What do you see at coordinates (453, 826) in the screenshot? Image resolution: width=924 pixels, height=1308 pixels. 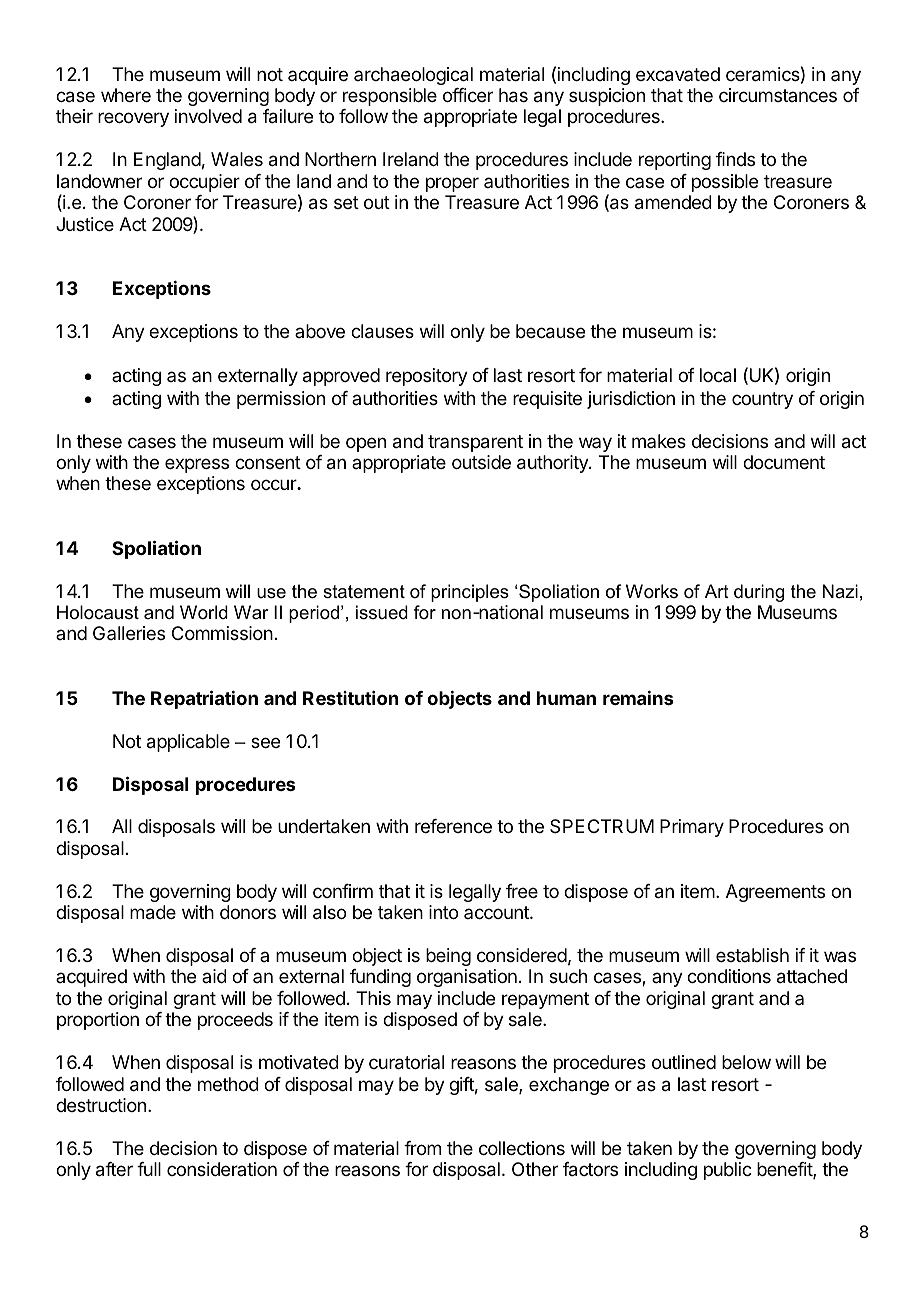 I see `reference` at bounding box center [453, 826].
